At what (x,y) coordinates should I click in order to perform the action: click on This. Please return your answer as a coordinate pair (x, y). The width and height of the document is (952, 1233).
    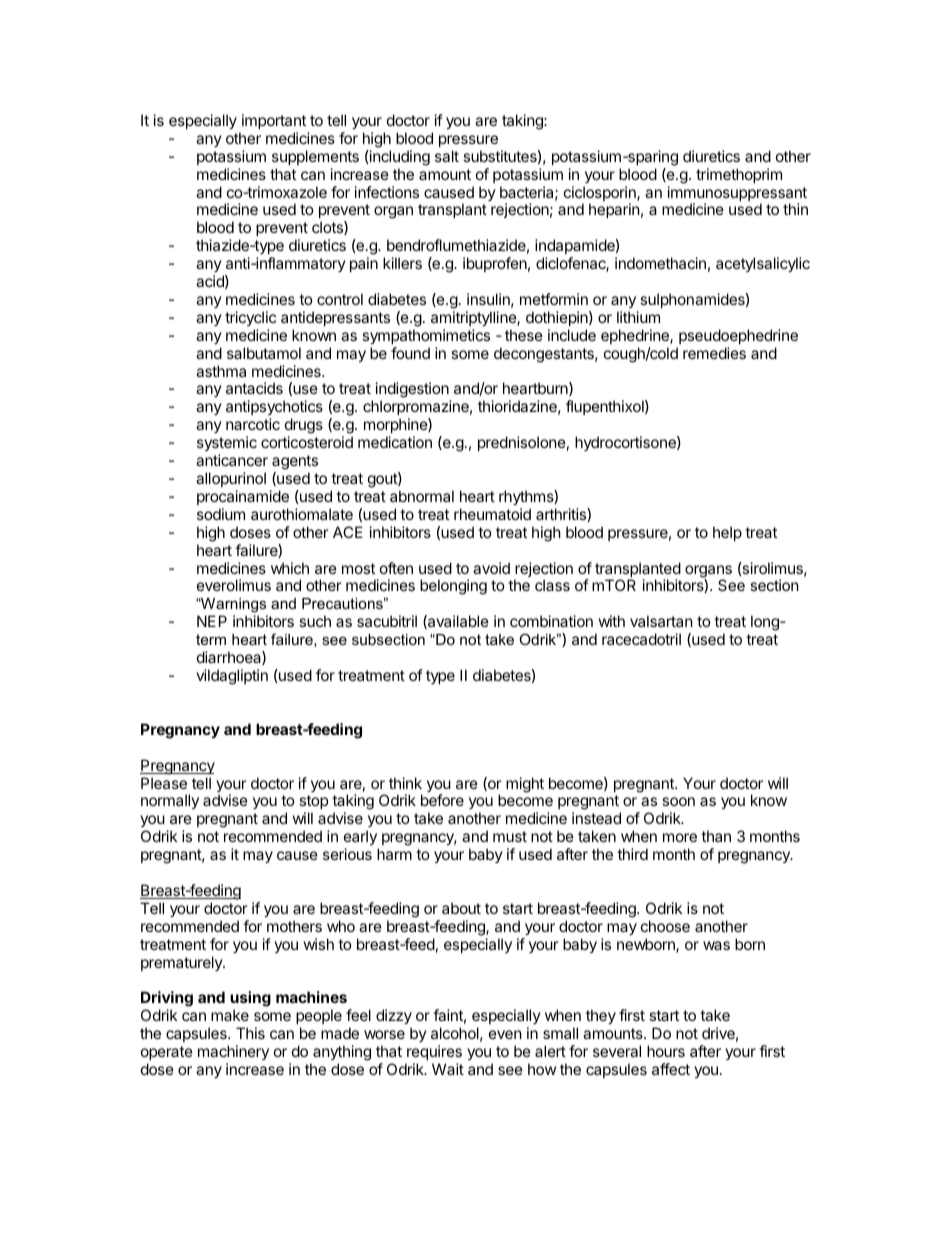
    Looking at the image, I should click on (250, 1033).
